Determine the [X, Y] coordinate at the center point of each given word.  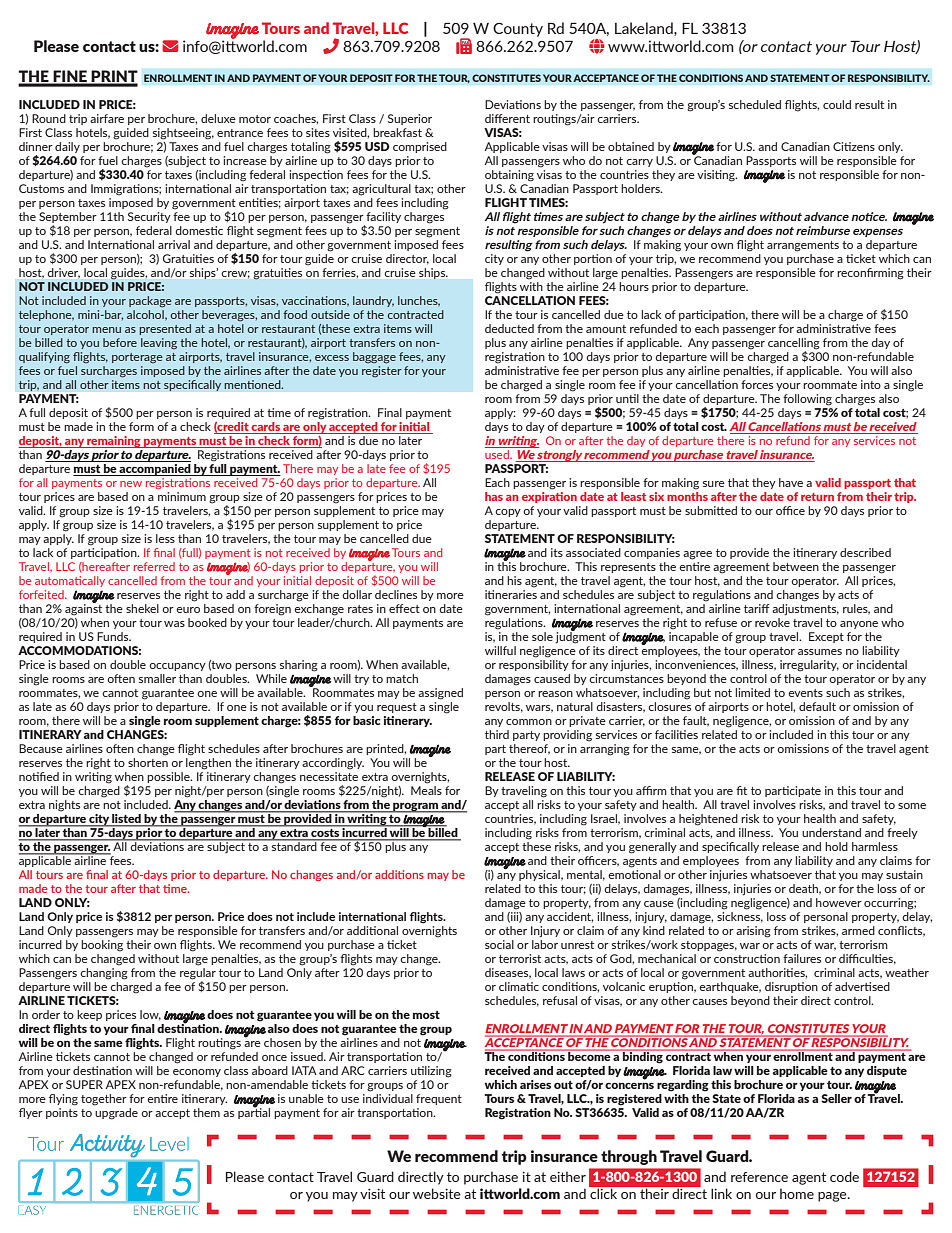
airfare [107, 118]
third [497, 734]
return [817, 497]
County [518, 30]
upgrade [116, 1114]
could [837, 104]
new [131, 484]
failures [802, 958]
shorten [148, 762]
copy [508, 513]
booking [102, 946]
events [805, 693]
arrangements [803, 246]
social [499, 944]
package [150, 302]
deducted [509, 328]
